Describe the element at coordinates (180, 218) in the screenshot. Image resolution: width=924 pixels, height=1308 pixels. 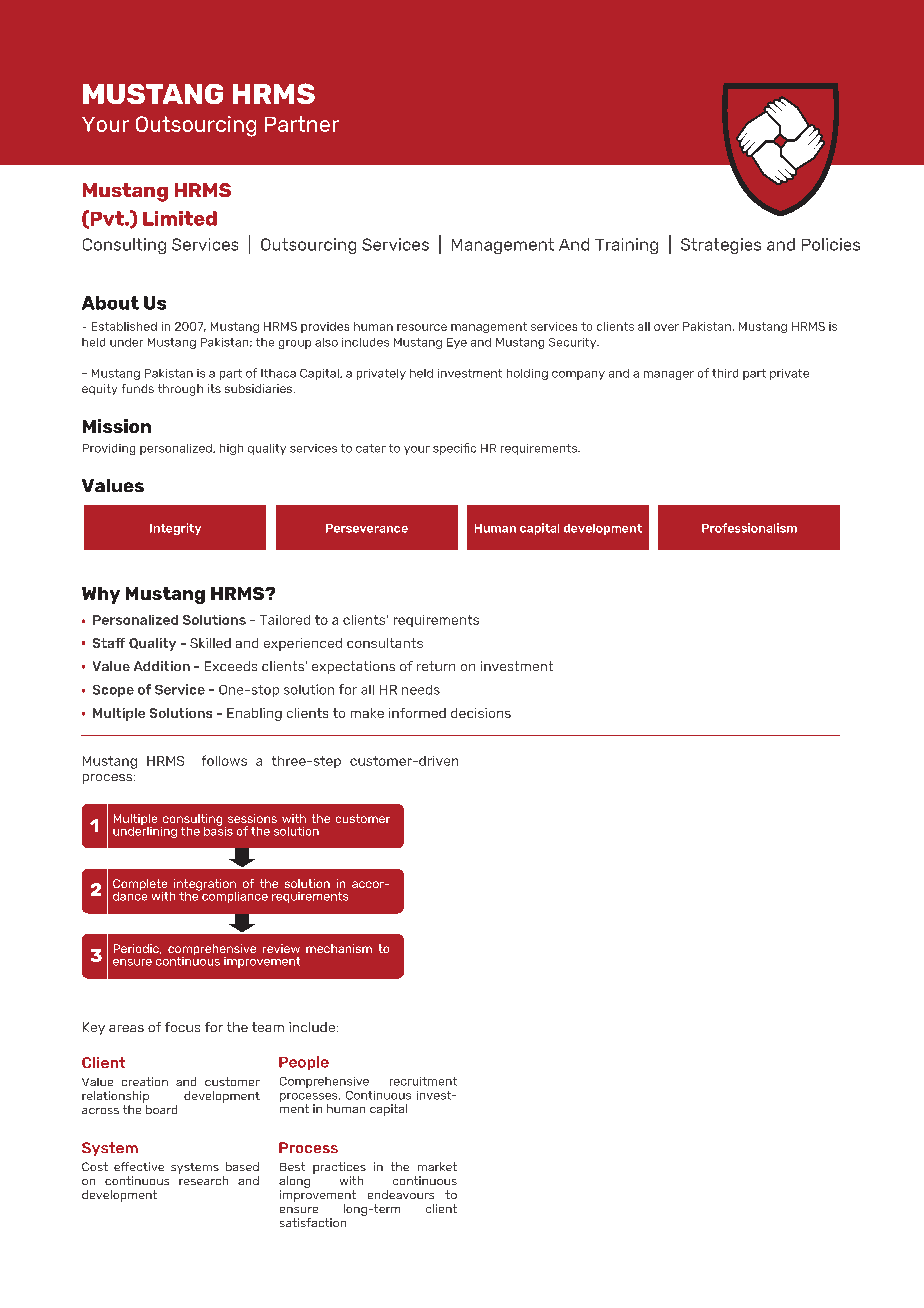
I see `Limited` at that location.
